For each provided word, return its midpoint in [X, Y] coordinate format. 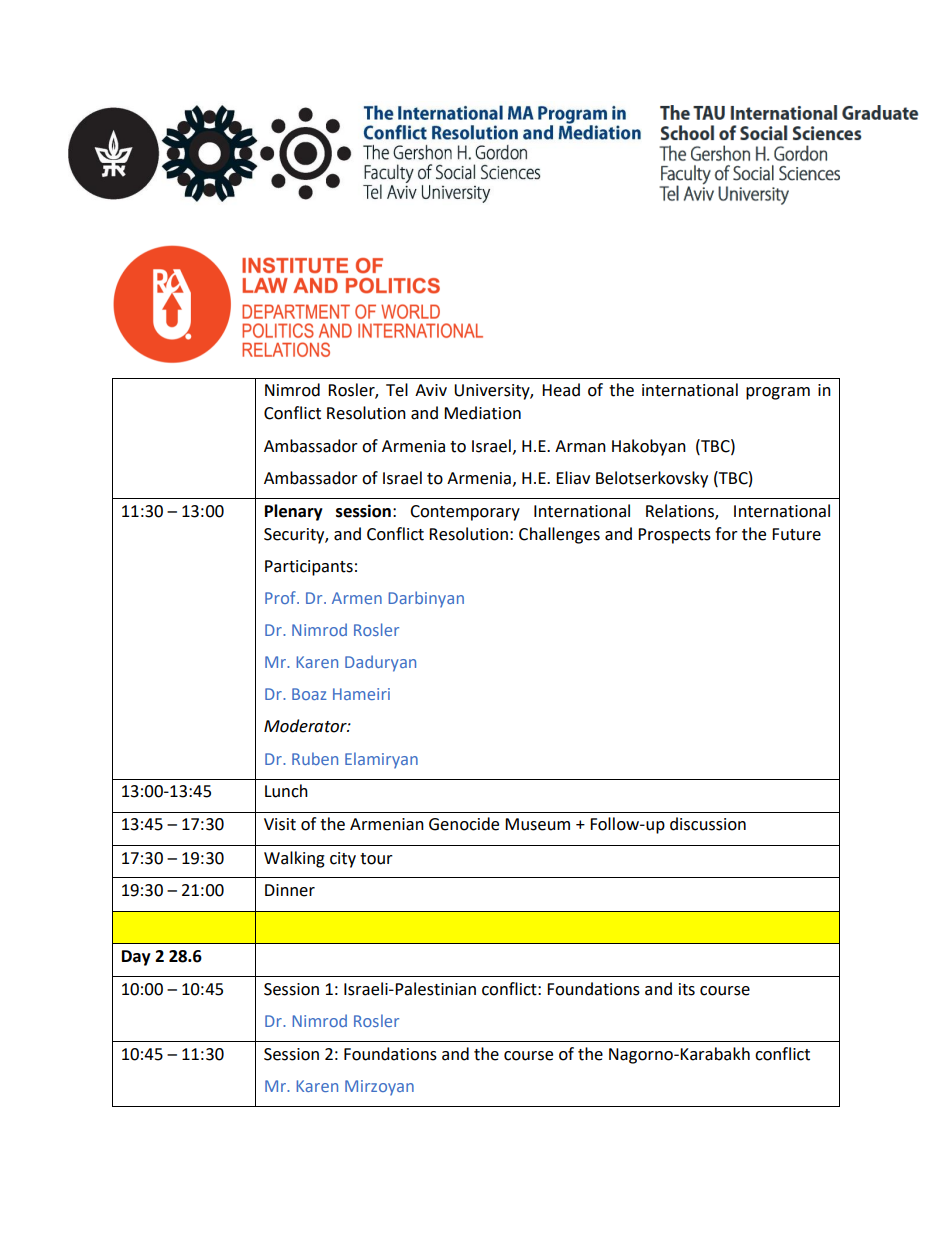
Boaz [309, 694]
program [778, 393]
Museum [537, 824]
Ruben [315, 758]
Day [136, 958]
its [687, 989]
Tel [397, 390]
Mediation [482, 413]
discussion [708, 824]
